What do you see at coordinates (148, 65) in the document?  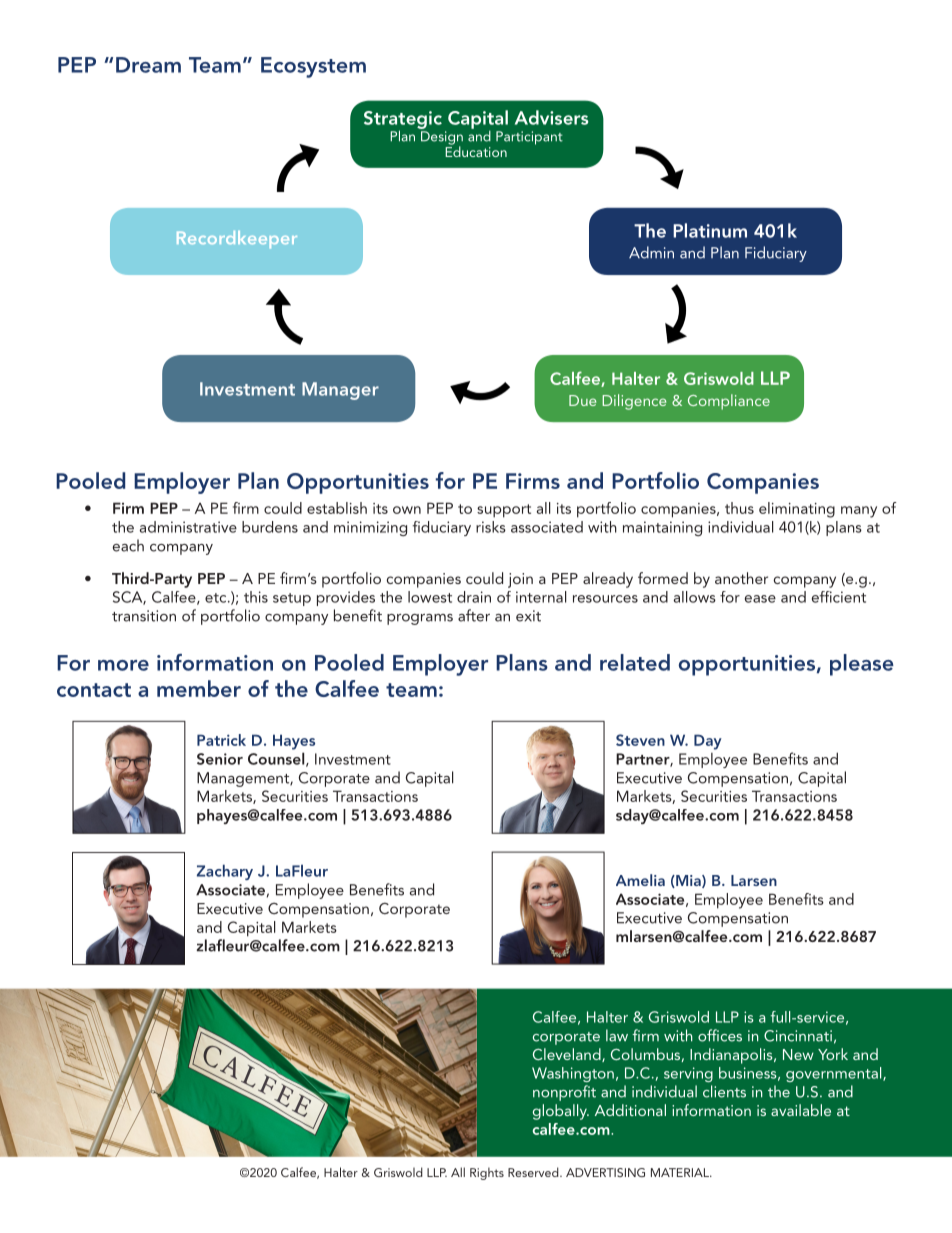 I see `Dream` at bounding box center [148, 65].
